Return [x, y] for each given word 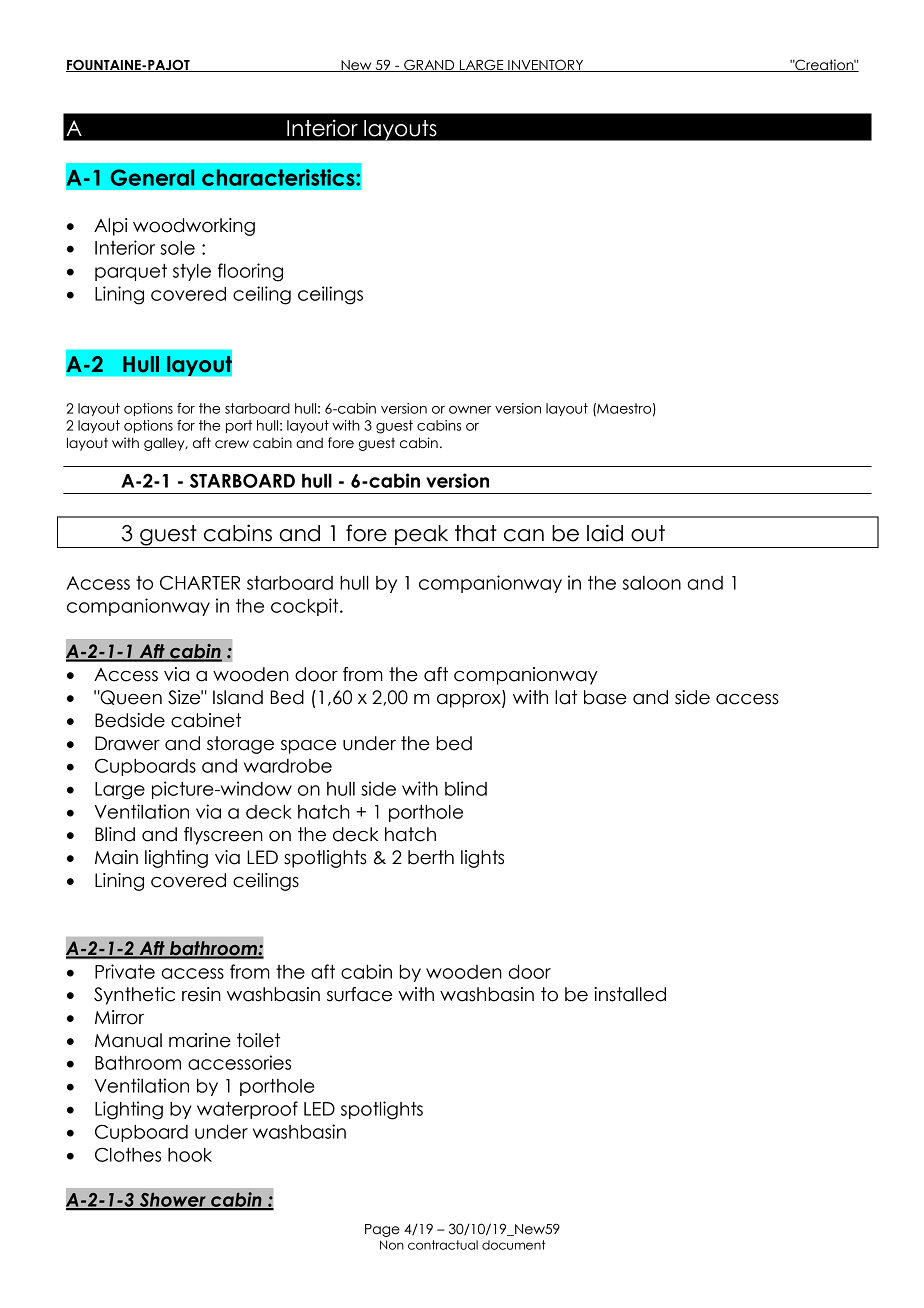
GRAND [429, 65]
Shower [172, 1201]
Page [382, 1230]
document [513, 1245]
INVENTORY [546, 65]
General [152, 177]
